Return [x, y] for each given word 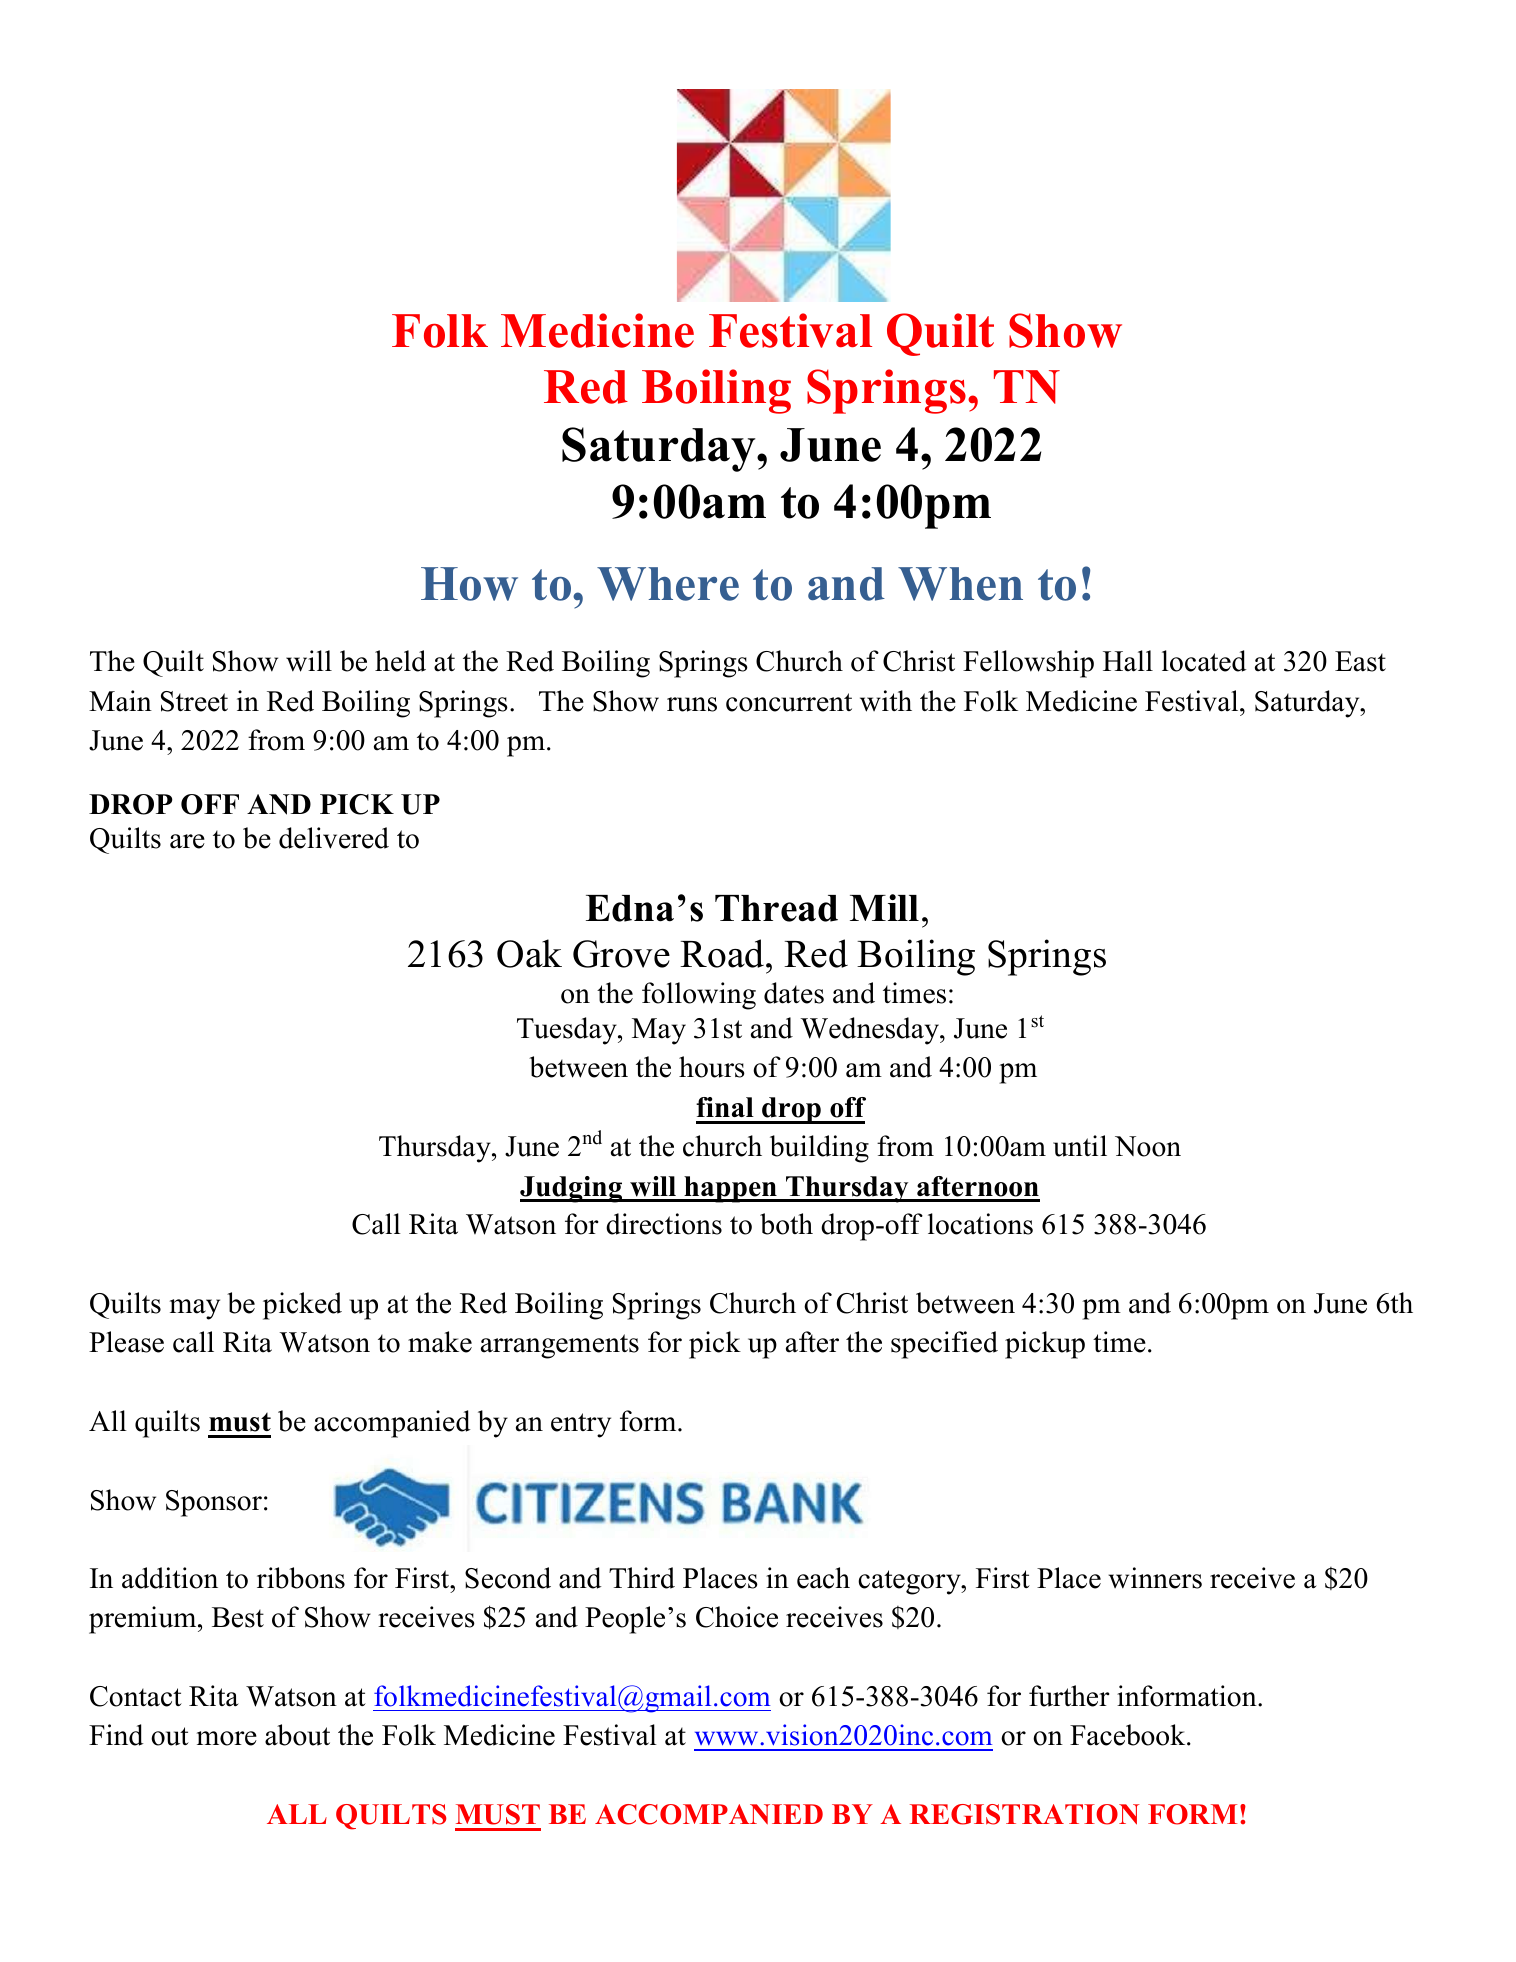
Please [126, 1342]
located [1204, 661]
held [400, 661]
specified [944, 1345]
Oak [529, 953]
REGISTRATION [1024, 1814]
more [227, 1738]
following [699, 996]
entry [581, 1425]
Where [668, 584]
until [1080, 1146]
